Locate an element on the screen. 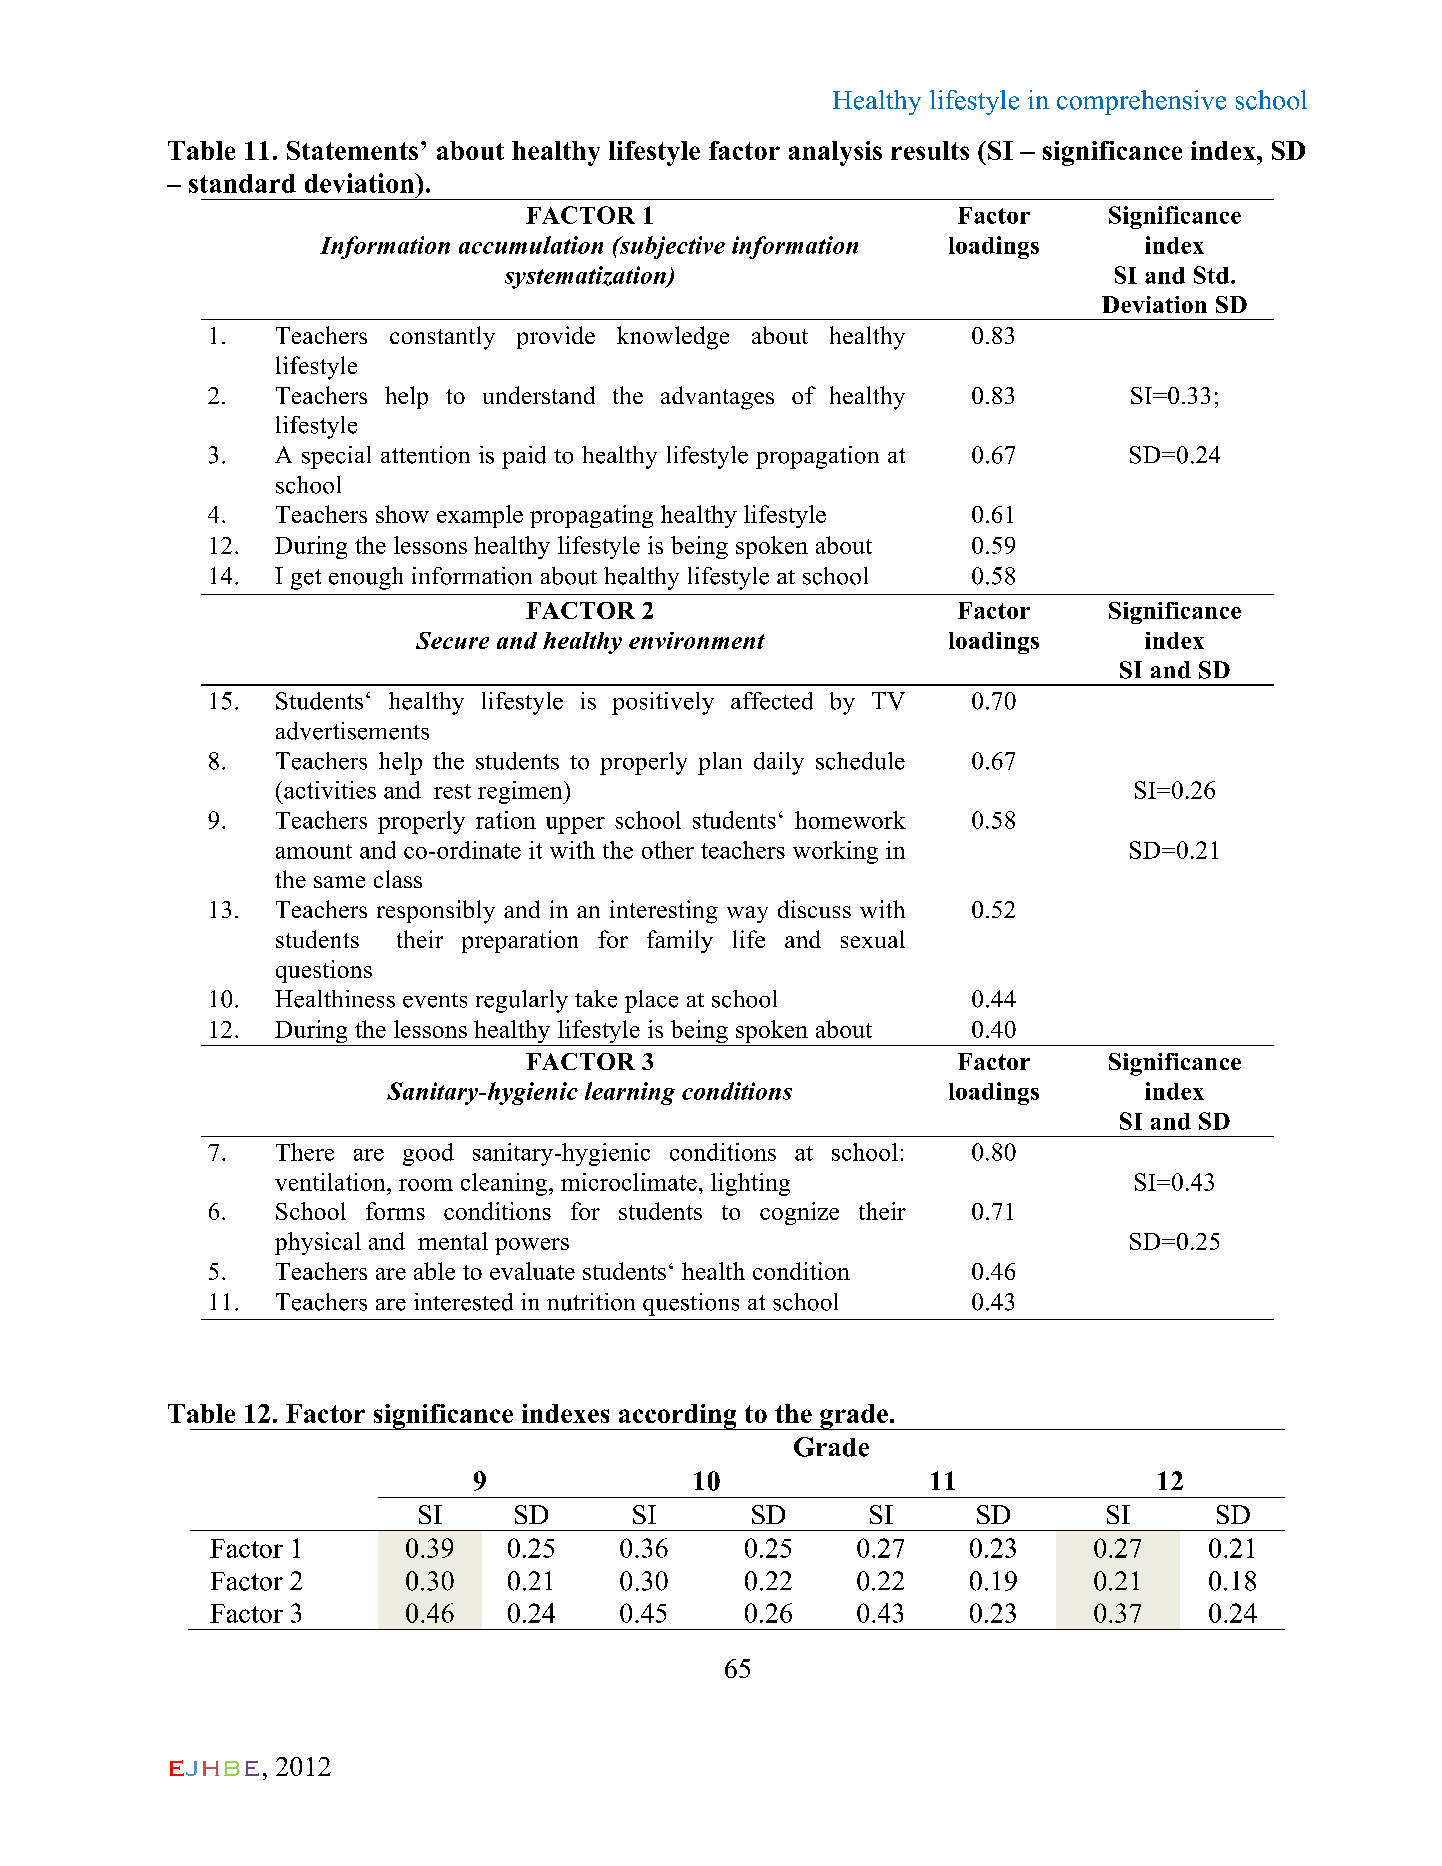  analysis is located at coordinates (835, 153).
